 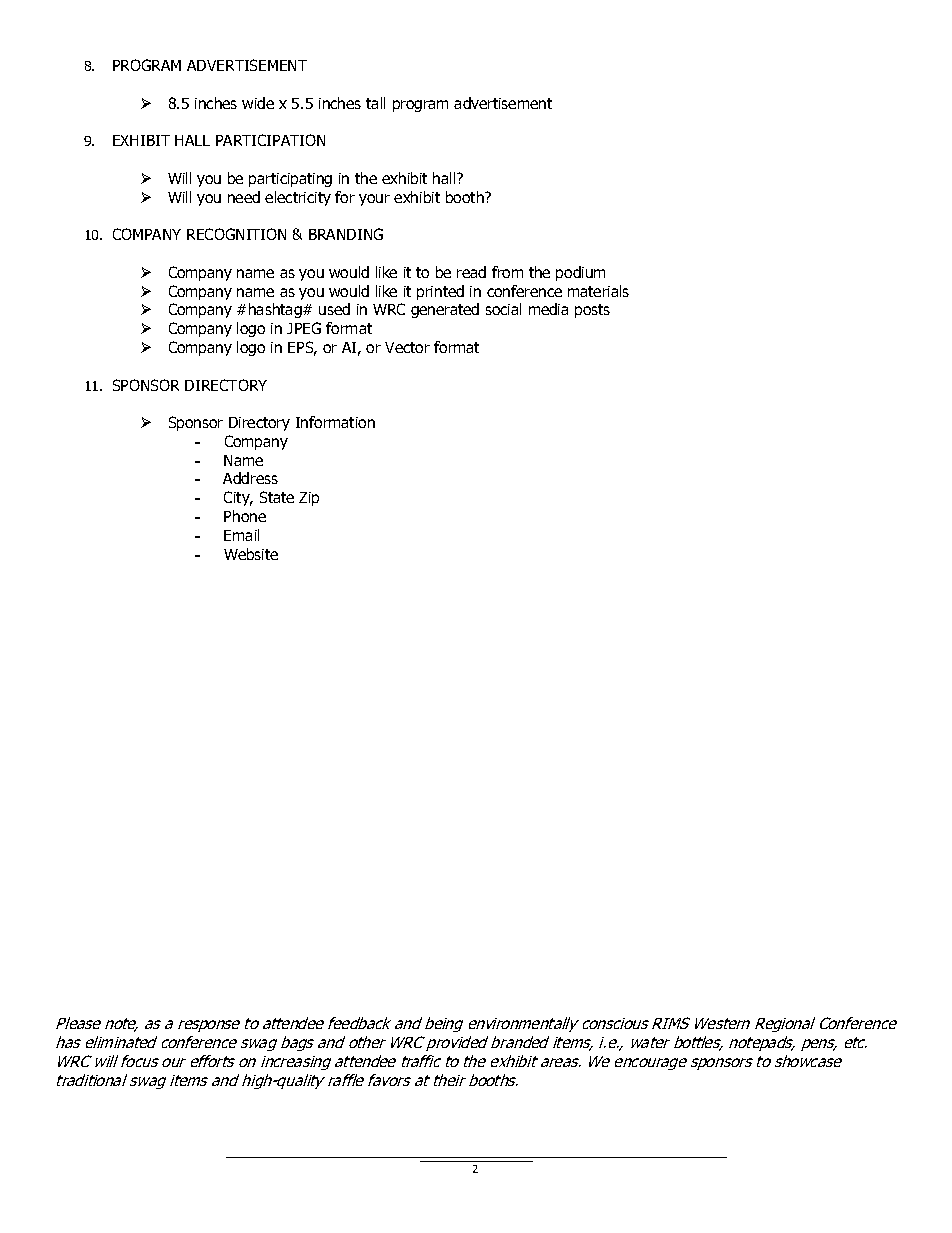 What do you see at coordinates (374, 200) in the screenshot?
I see `your` at bounding box center [374, 200].
